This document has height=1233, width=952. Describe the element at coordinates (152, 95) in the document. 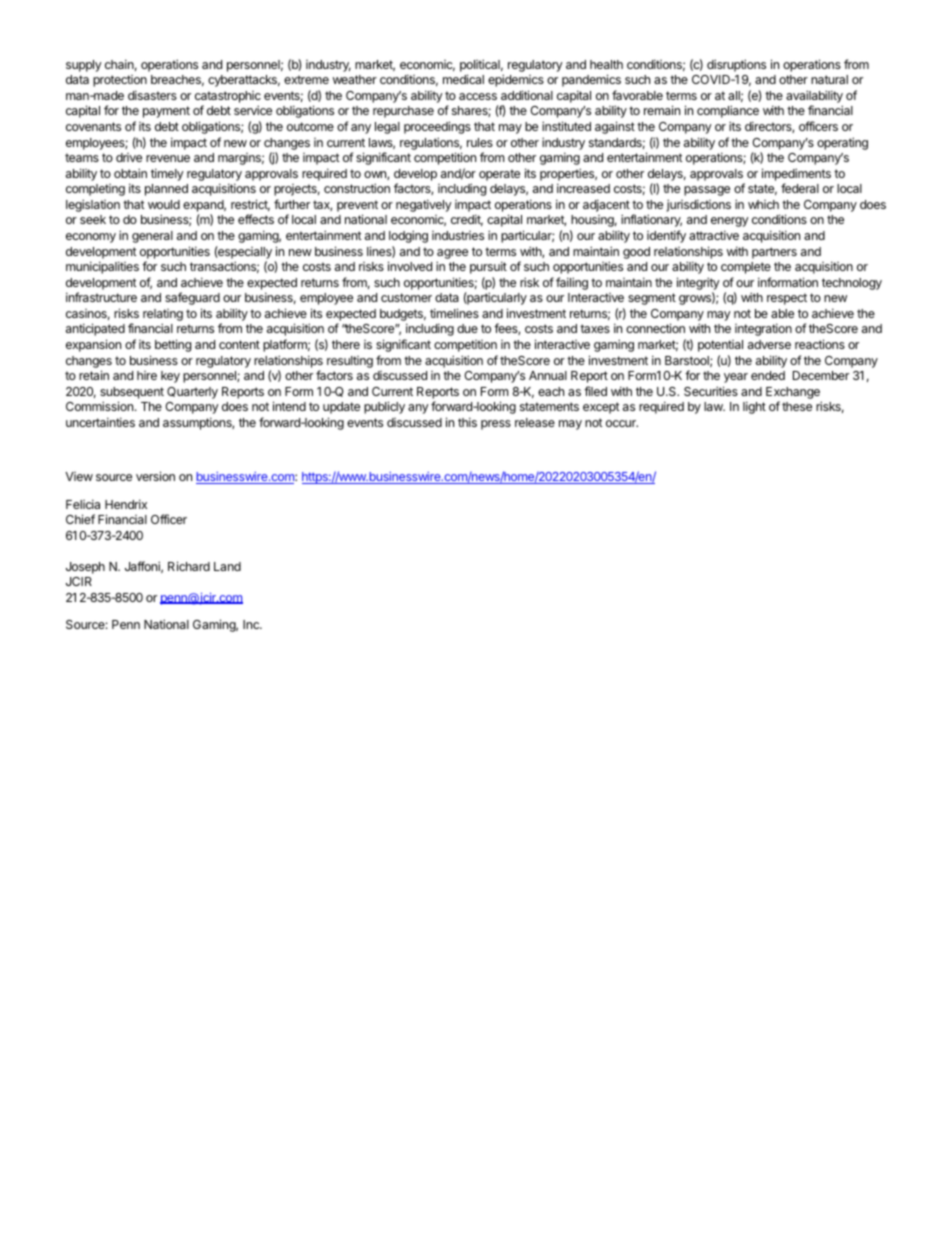

I see `disasters` at that location.
